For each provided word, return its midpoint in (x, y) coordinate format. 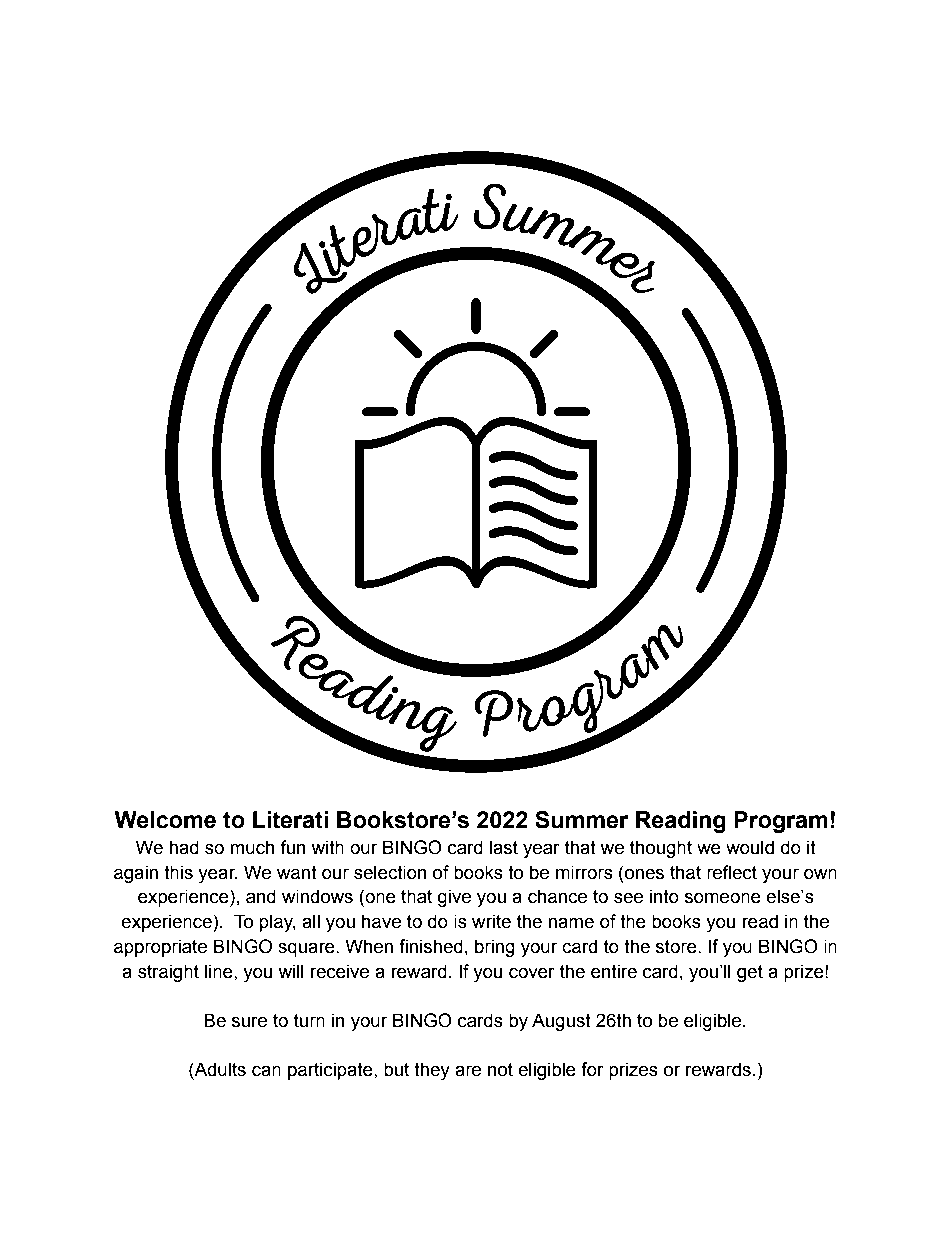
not (500, 1070)
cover (532, 973)
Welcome (165, 820)
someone (723, 898)
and (261, 896)
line (220, 971)
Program (781, 822)
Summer (582, 820)
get (750, 973)
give (454, 898)
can (266, 1071)
